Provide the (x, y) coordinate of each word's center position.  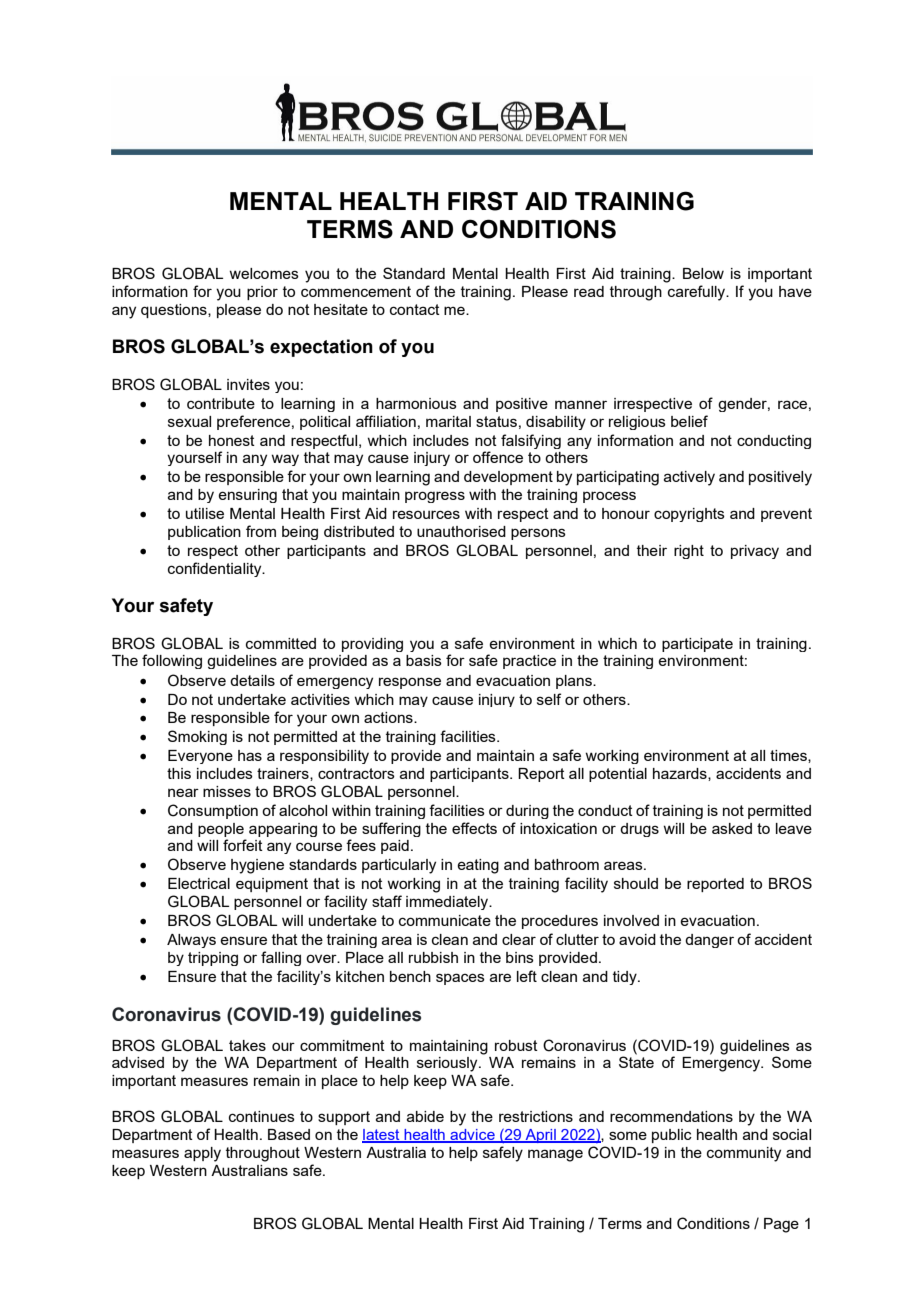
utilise (205, 513)
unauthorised (461, 531)
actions (389, 717)
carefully (698, 293)
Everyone (200, 757)
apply (202, 1154)
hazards (681, 774)
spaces (460, 979)
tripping (213, 959)
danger (709, 941)
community (744, 1154)
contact (415, 309)
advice (472, 1136)
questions (175, 311)
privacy (755, 552)
